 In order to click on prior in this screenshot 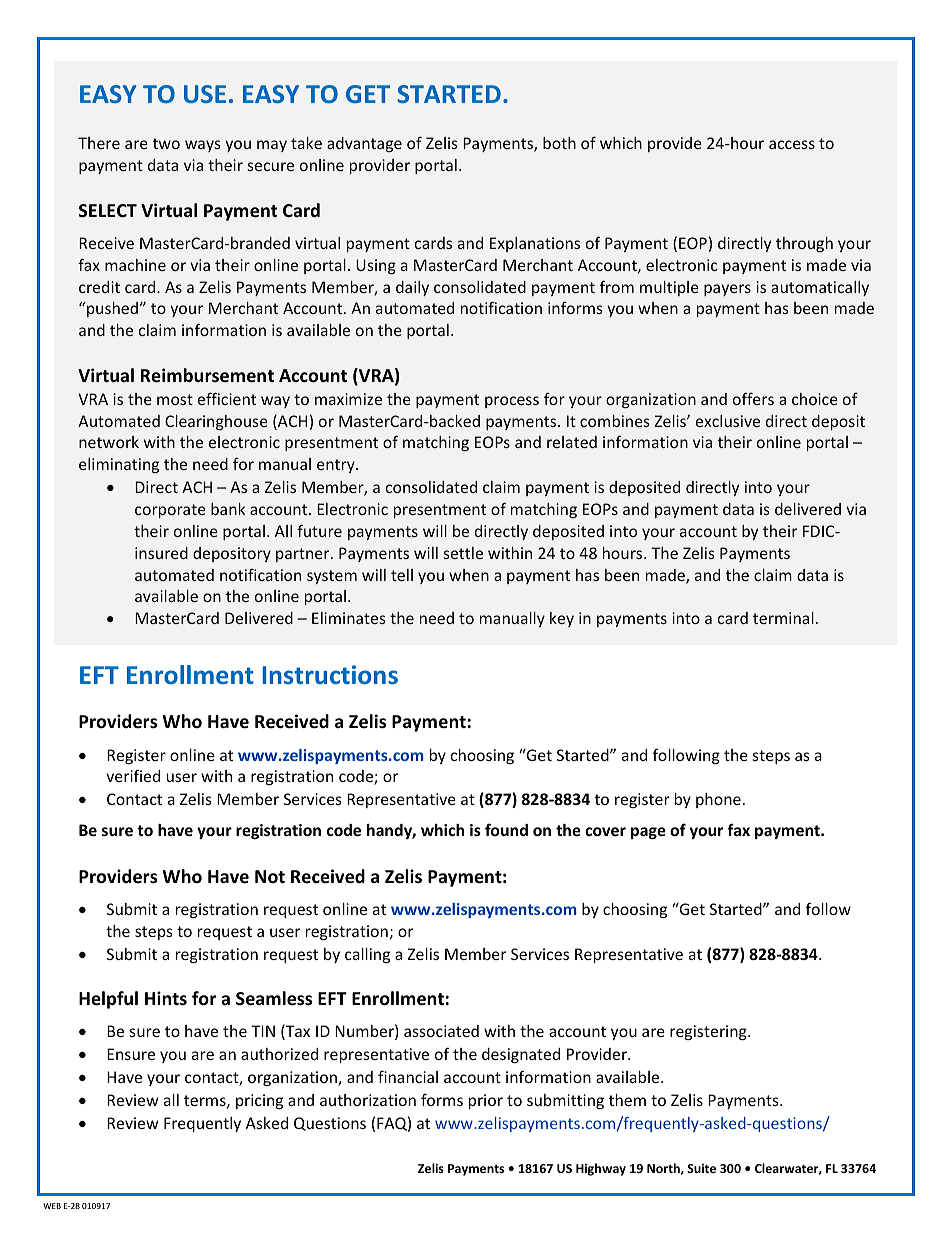, I will do `click(486, 1101)`.
